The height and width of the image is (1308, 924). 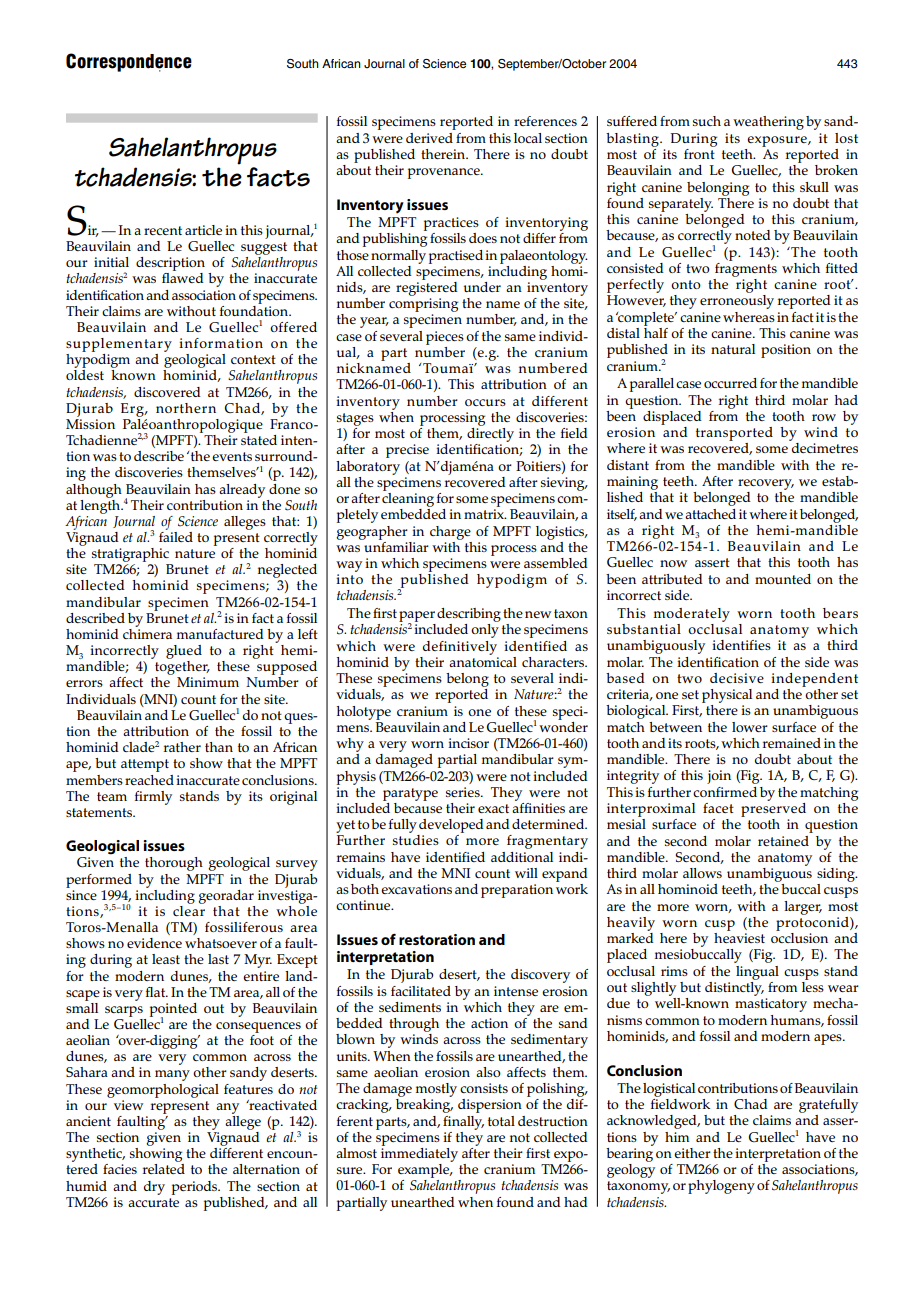 What do you see at coordinates (768, 123) in the image?
I see `weathering` at bounding box center [768, 123].
